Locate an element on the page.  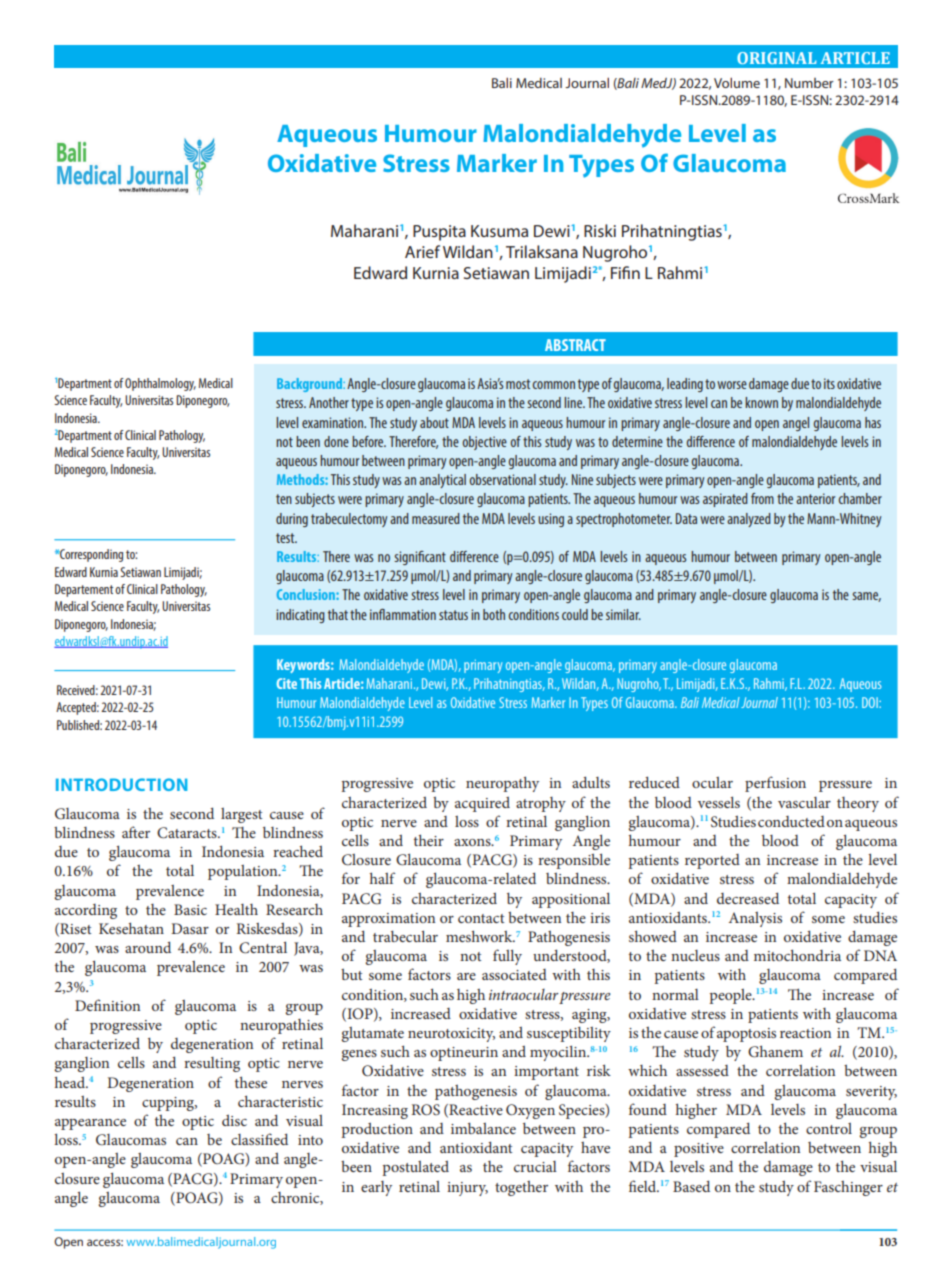
acquired is located at coordinates (482, 804).
